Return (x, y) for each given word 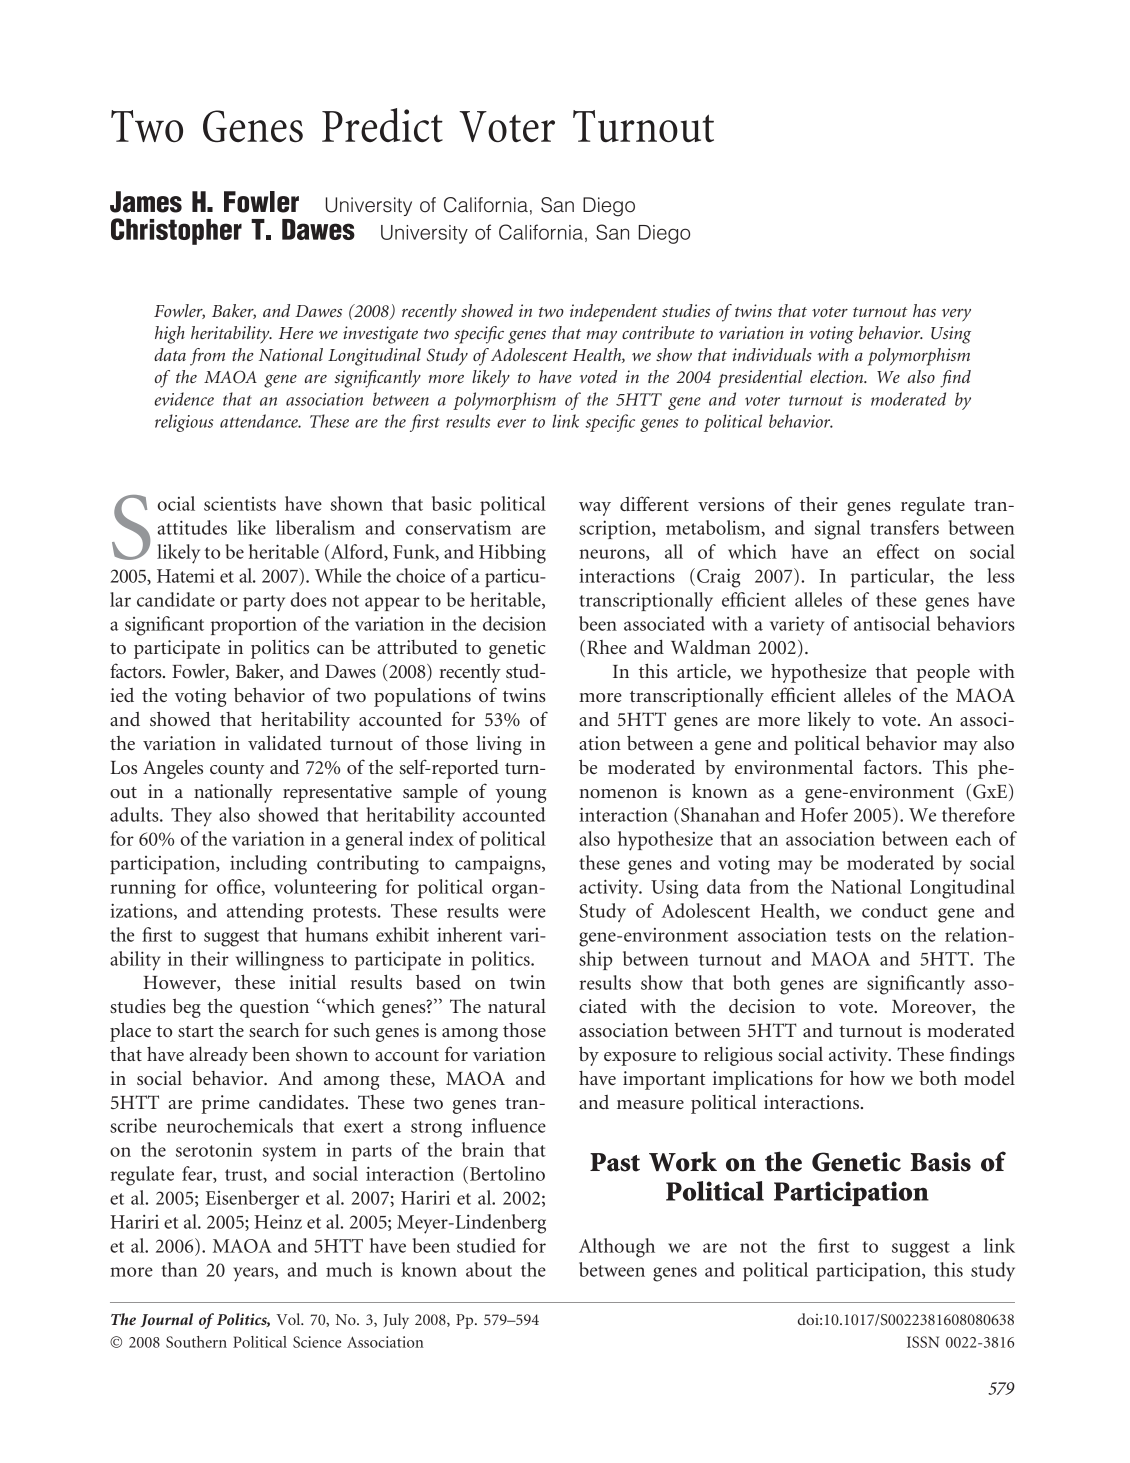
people (943, 673)
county (237, 771)
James (146, 202)
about (489, 1269)
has (924, 310)
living (499, 745)
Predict (382, 125)
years (254, 1274)
